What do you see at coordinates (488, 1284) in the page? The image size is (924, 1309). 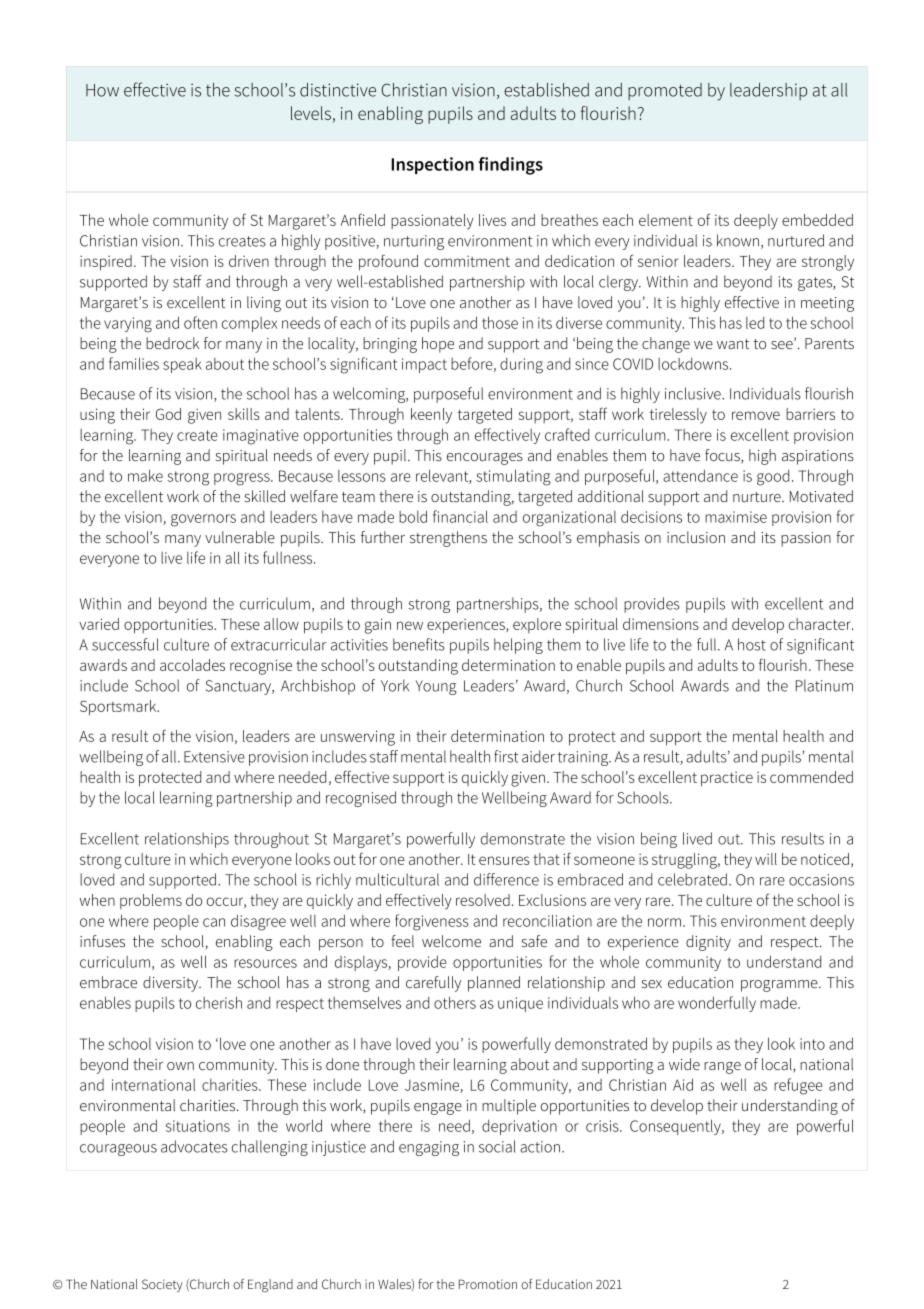 I see `Promotion` at bounding box center [488, 1284].
